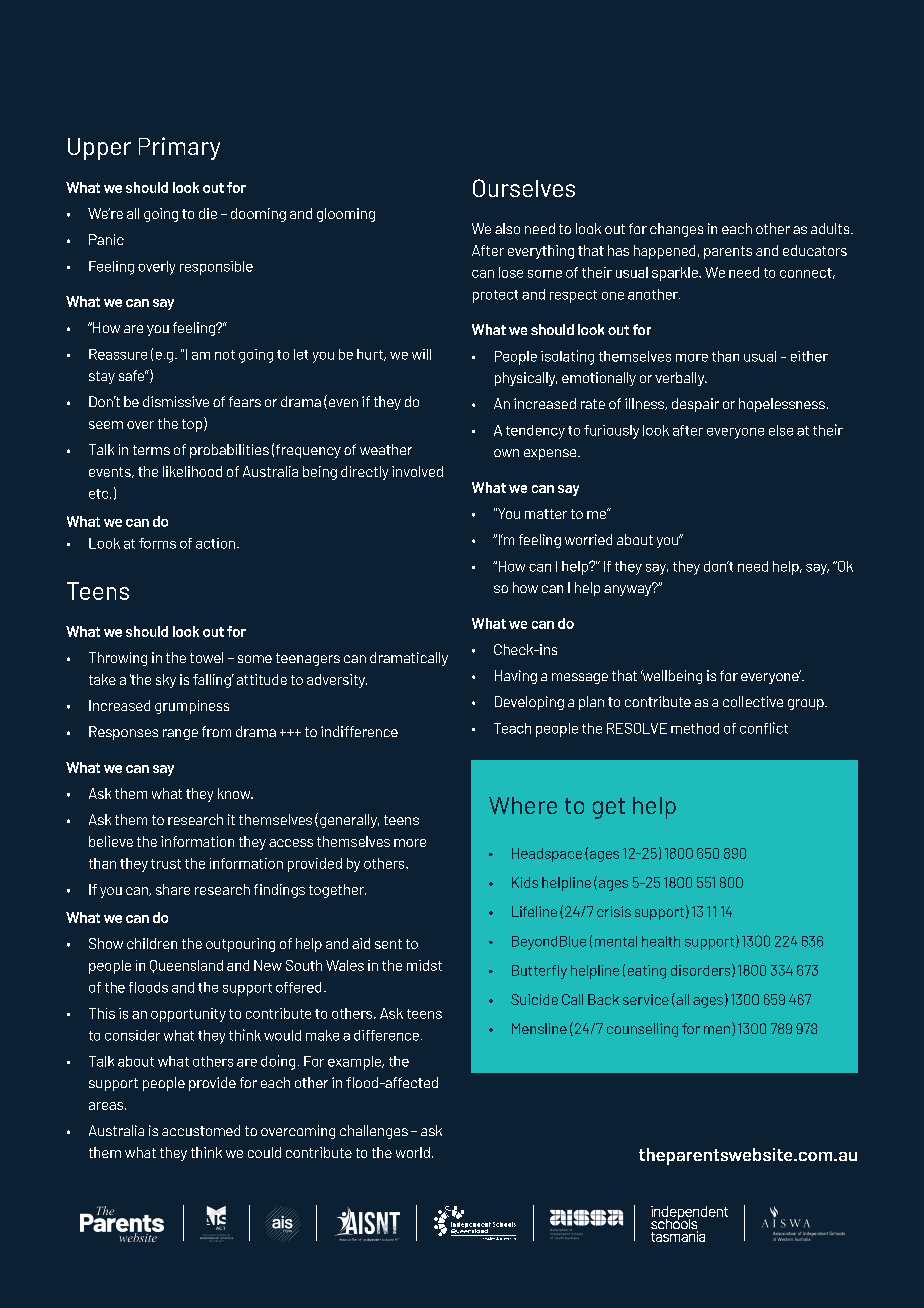 The height and width of the screenshot is (1308, 924). Describe the element at coordinates (417, 471) in the screenshot. I see `involved` at that location.
